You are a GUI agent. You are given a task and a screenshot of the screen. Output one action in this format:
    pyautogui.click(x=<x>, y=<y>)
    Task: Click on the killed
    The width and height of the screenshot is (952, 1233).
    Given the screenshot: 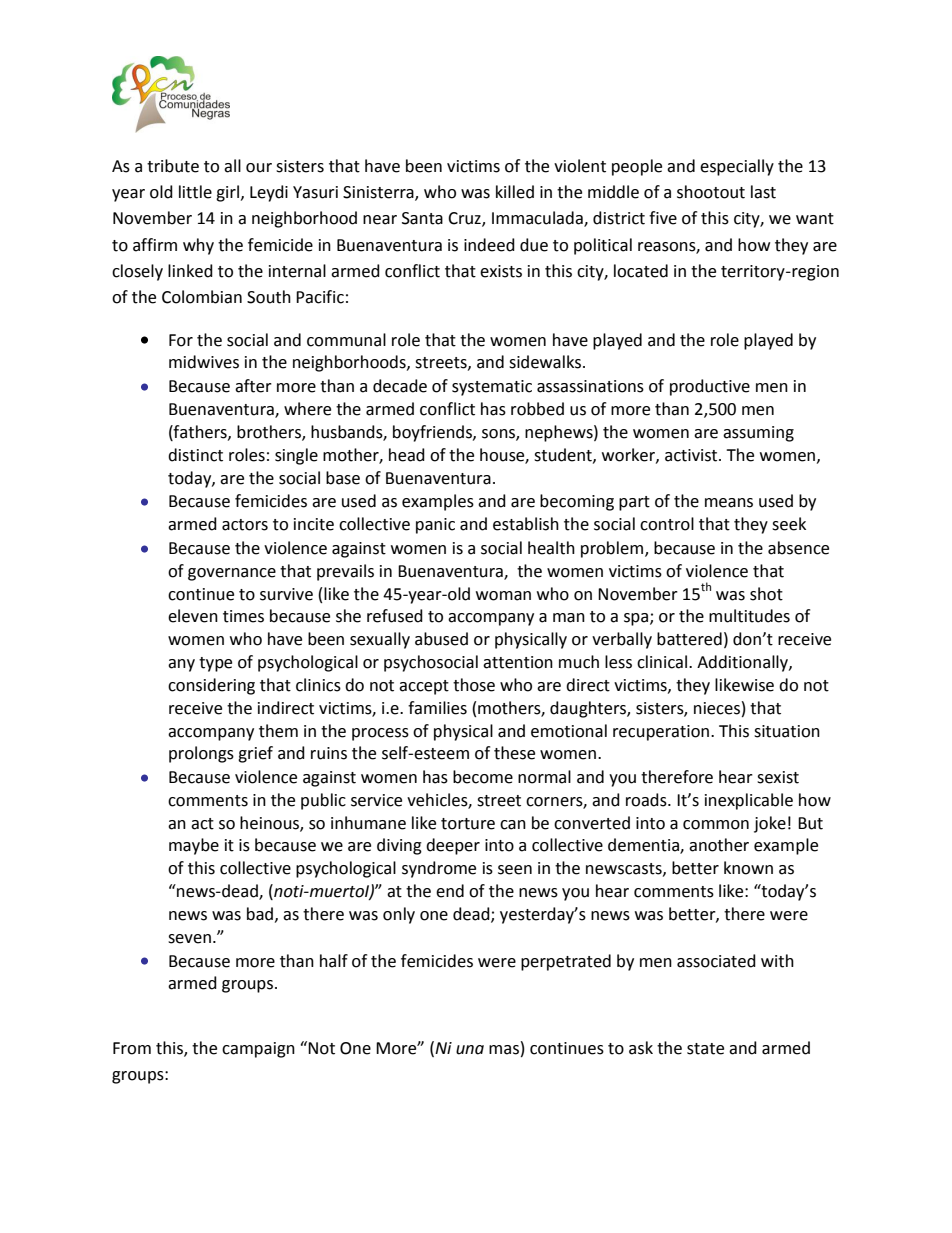 What is the action you would take?
    pyautogui.click(x=515, y=192)
